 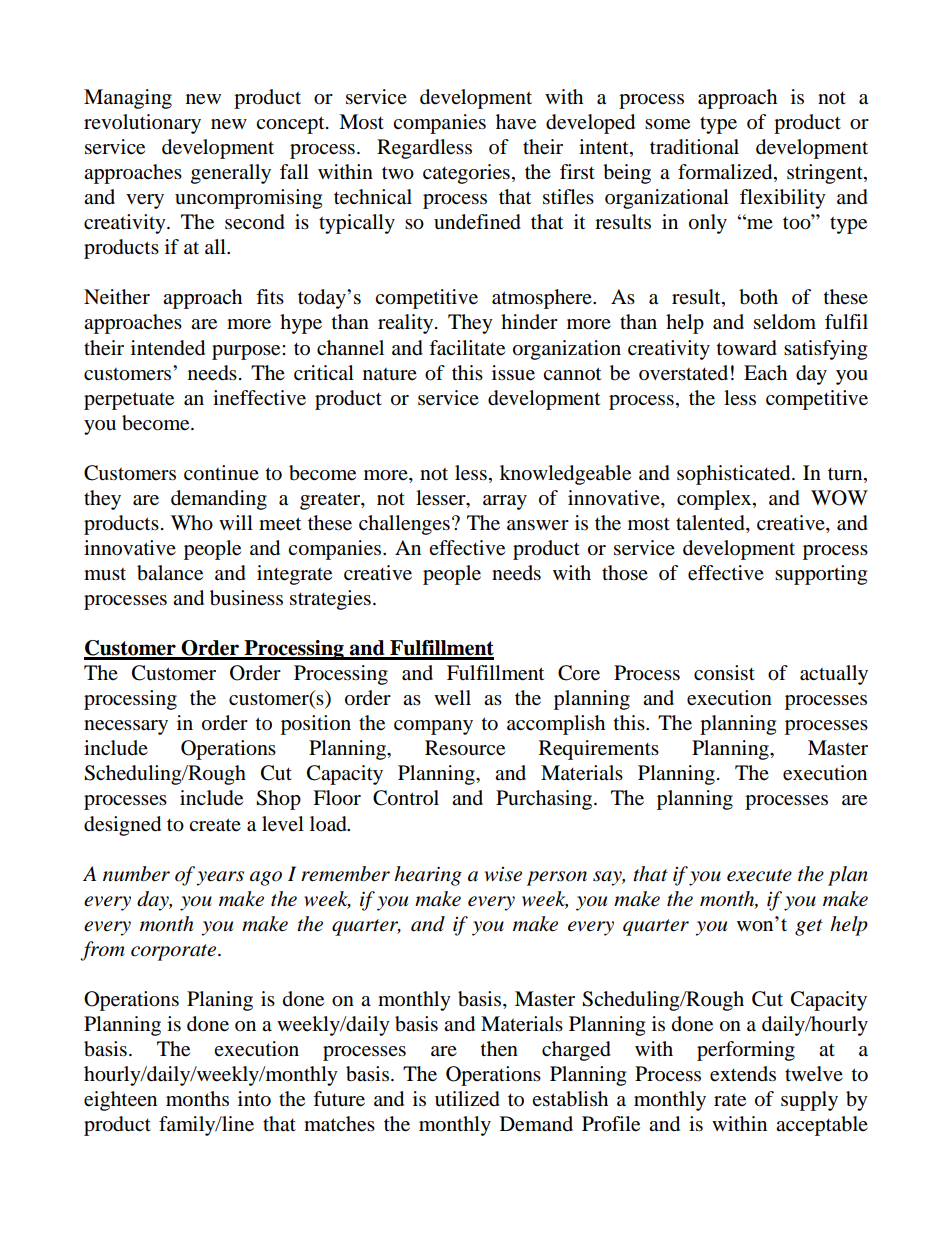 I want to click on have, so click(x=516, y=122).
